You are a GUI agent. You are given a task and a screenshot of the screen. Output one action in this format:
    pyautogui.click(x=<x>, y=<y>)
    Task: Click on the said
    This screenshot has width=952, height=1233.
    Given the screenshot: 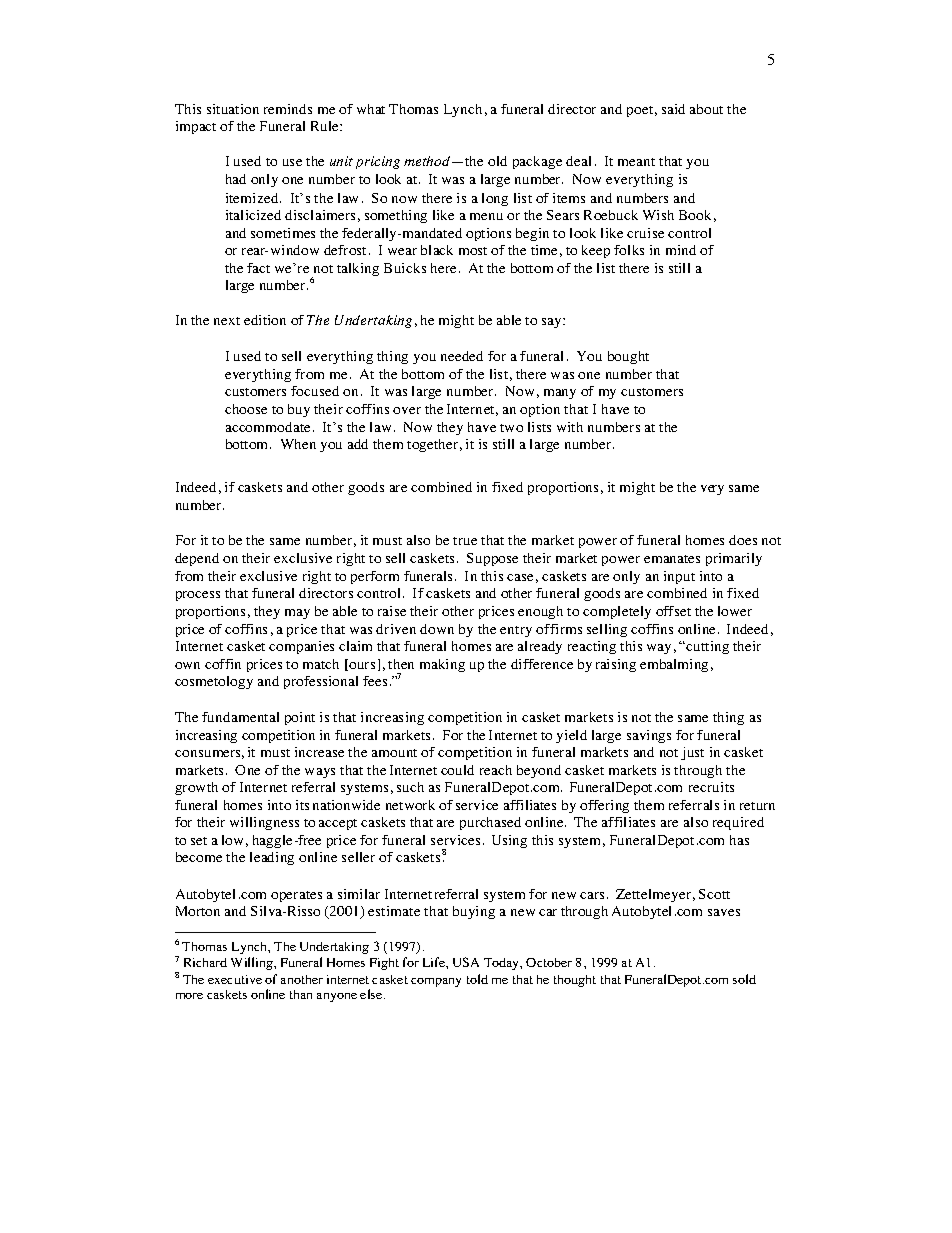 What is the action you would take?
    pyautogui.click(x=673, y=109)
